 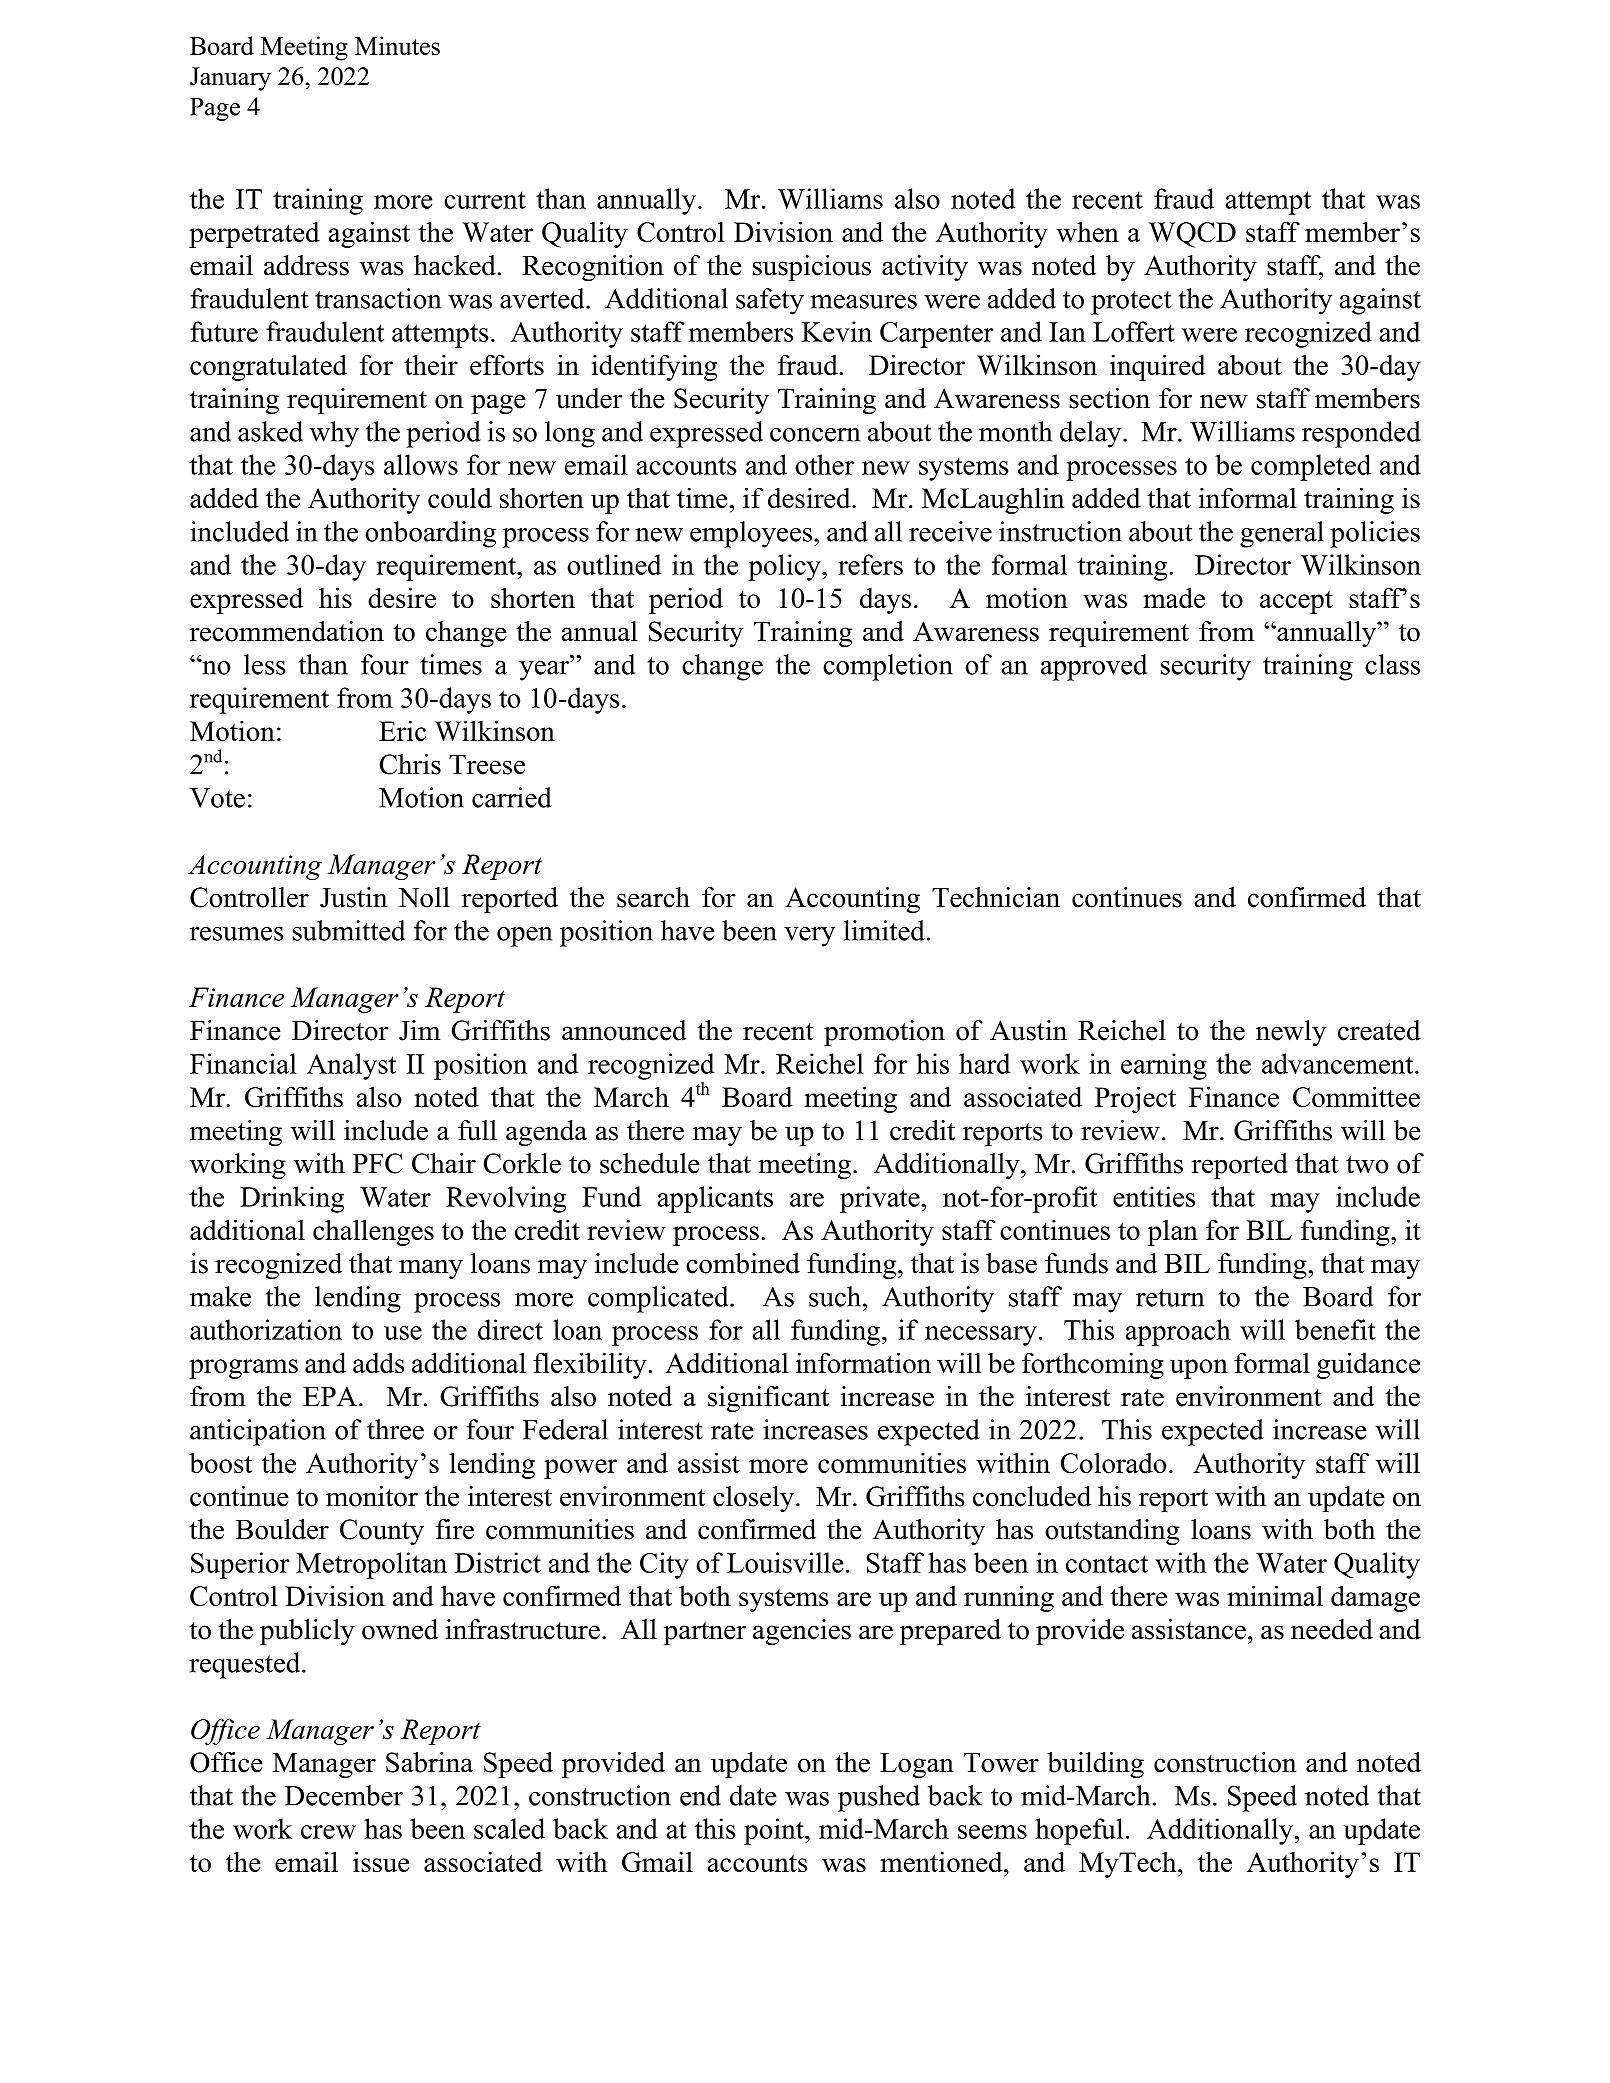 What do you see at coordinates (1296, 602) in the image?
I see `accept` at bounding box center [1296, 602].
